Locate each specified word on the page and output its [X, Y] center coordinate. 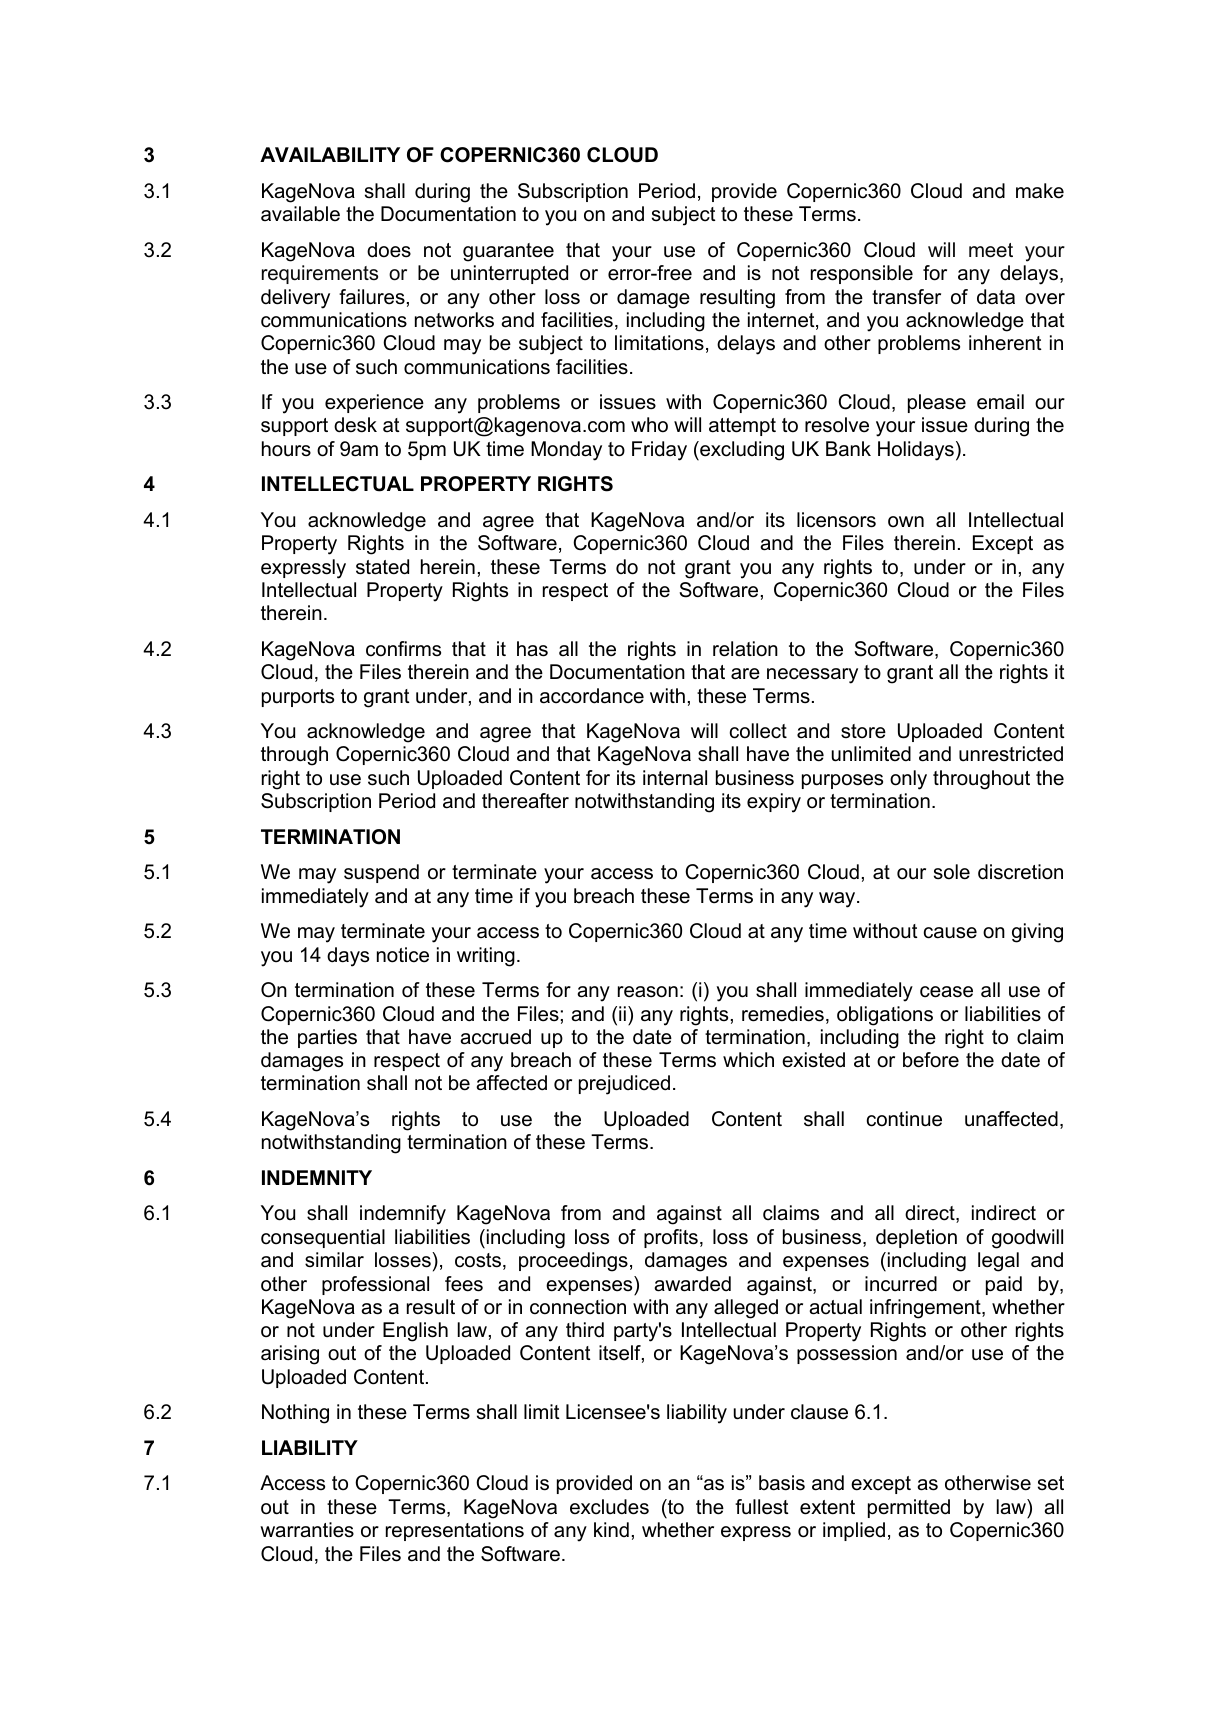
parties [327, 1038]
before [931, 1060]
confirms [403, 649]
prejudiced [624, 1085]
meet [991, 250]
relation [745, 649]
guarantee [508, 252]
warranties [307, 1530]
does [389, 250]
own [906, 522]
